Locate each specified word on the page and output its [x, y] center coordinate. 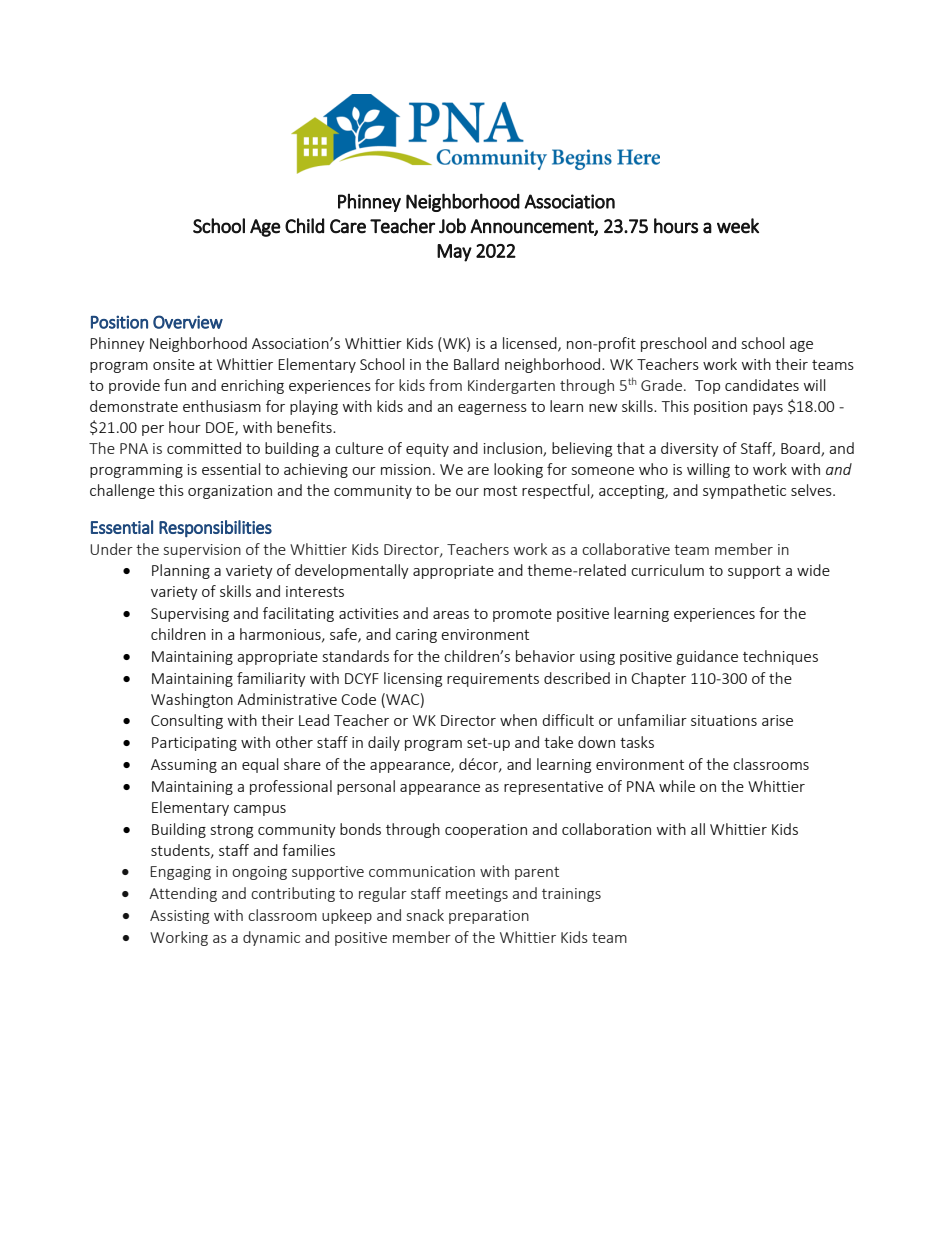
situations [724, 720]
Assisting [179, 917]
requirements [493, 680]
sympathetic [744, 491]
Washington [192, 700]
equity [427, 450]
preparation [489, 917]
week [738, 226]
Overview [188, 322]
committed [204, 448]
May [454, 253]
